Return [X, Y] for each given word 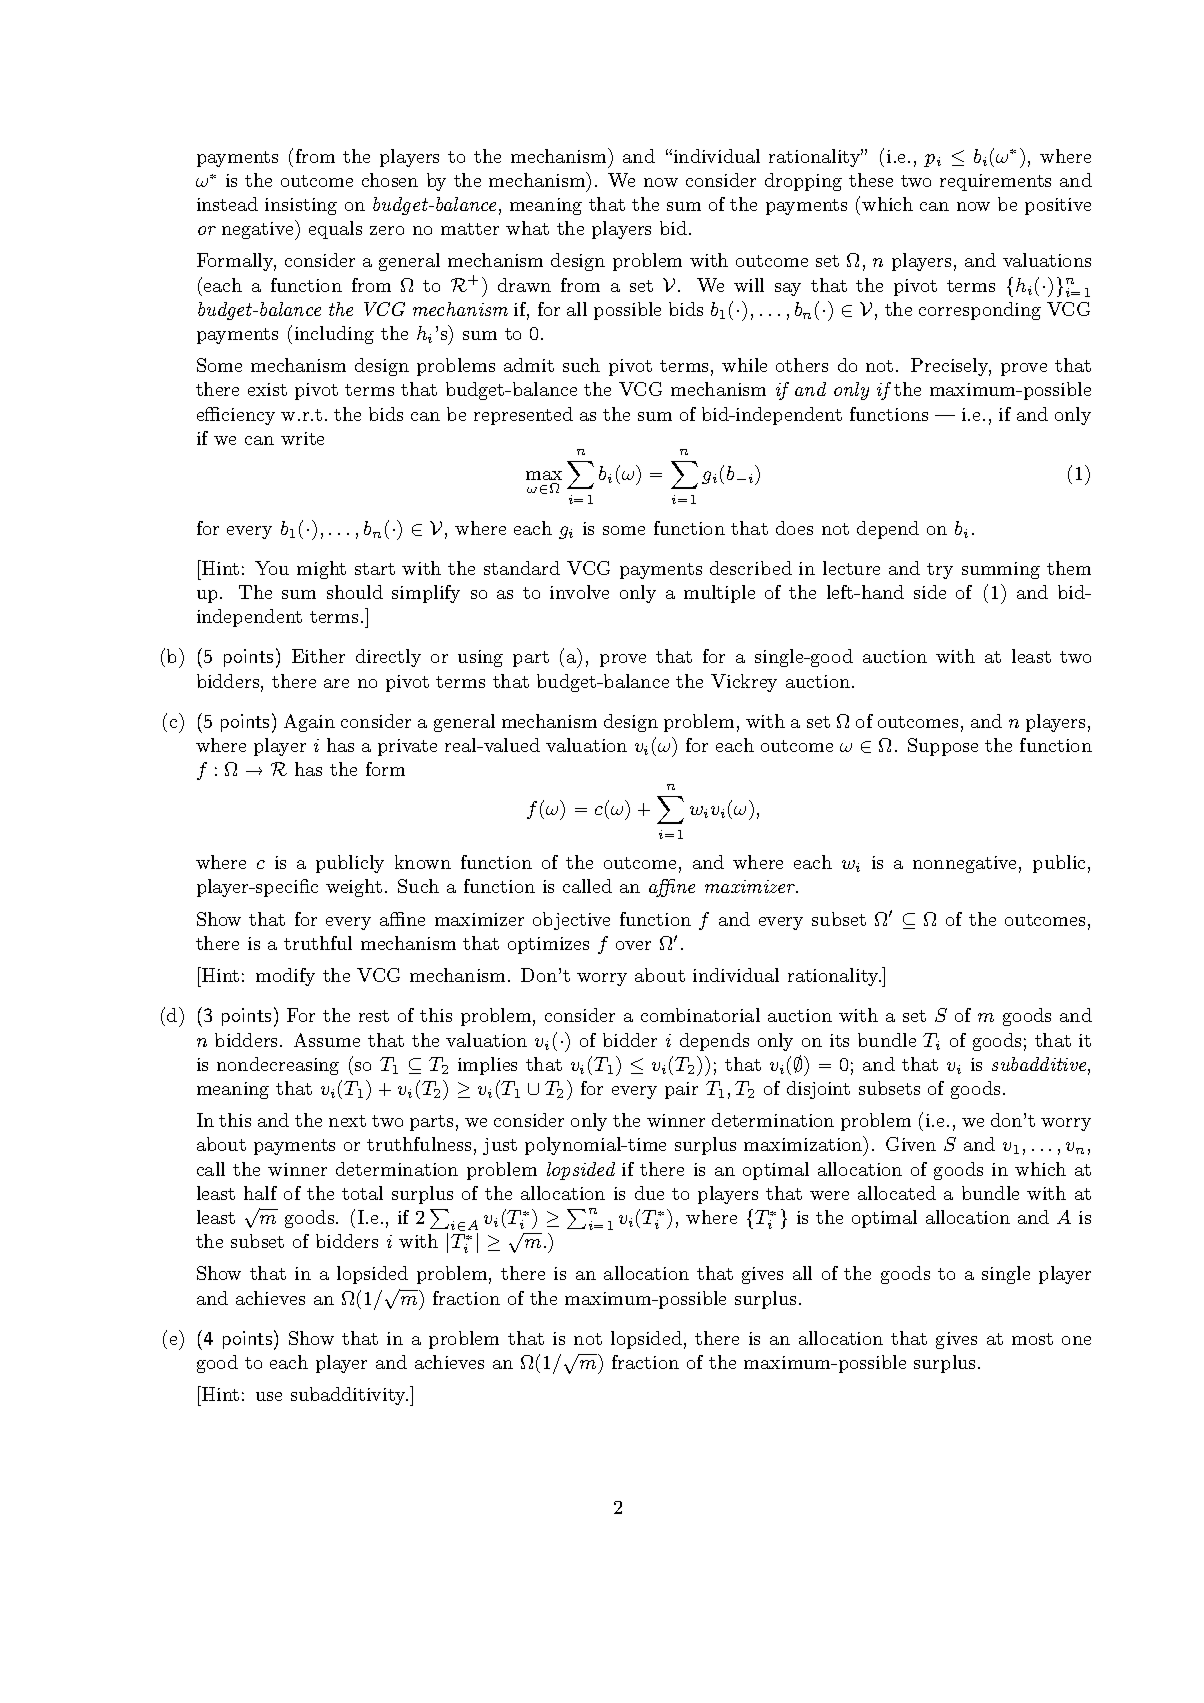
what [527, 228]
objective [571, 921]
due [649, 1193]
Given [911, 1144]
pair [681, 1090]
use [269, 1396]
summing [1001, 570]
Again [309, 723]
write [302, 438]
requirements [995, 182]
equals [335, 230]
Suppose [943, 747]
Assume [327, 1040]
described [751, 568]
